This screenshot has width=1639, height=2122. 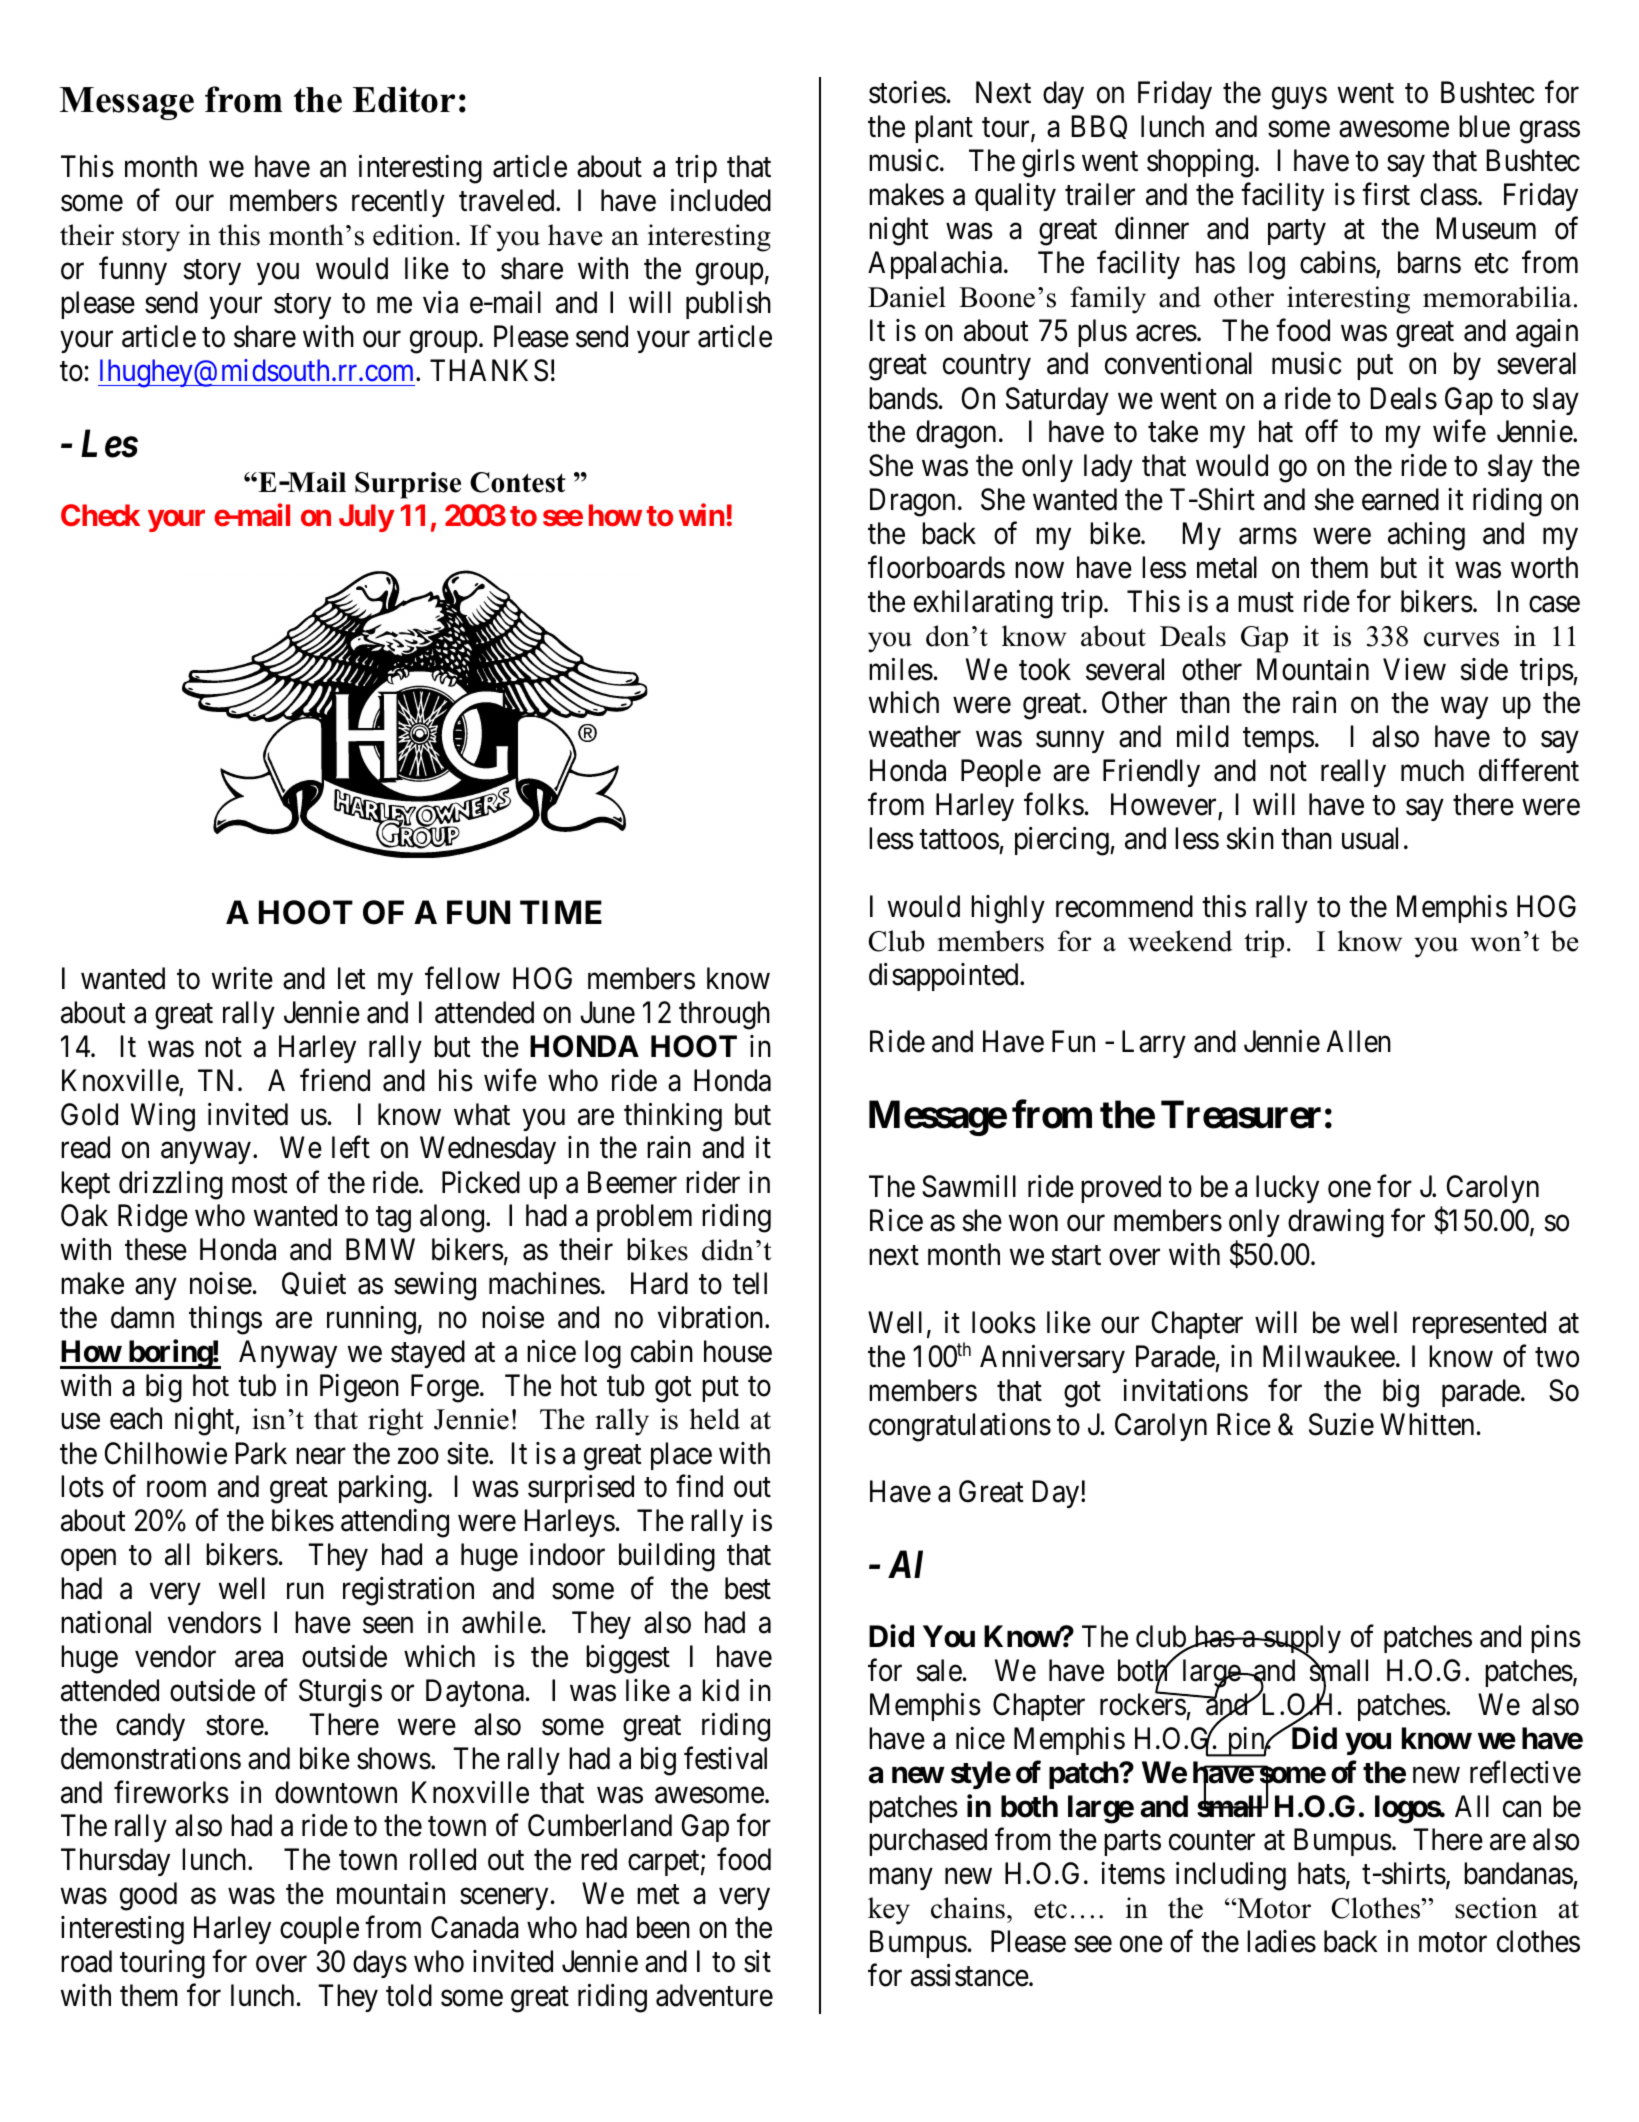 I want to click on area, so click(x=259, y=1659).
